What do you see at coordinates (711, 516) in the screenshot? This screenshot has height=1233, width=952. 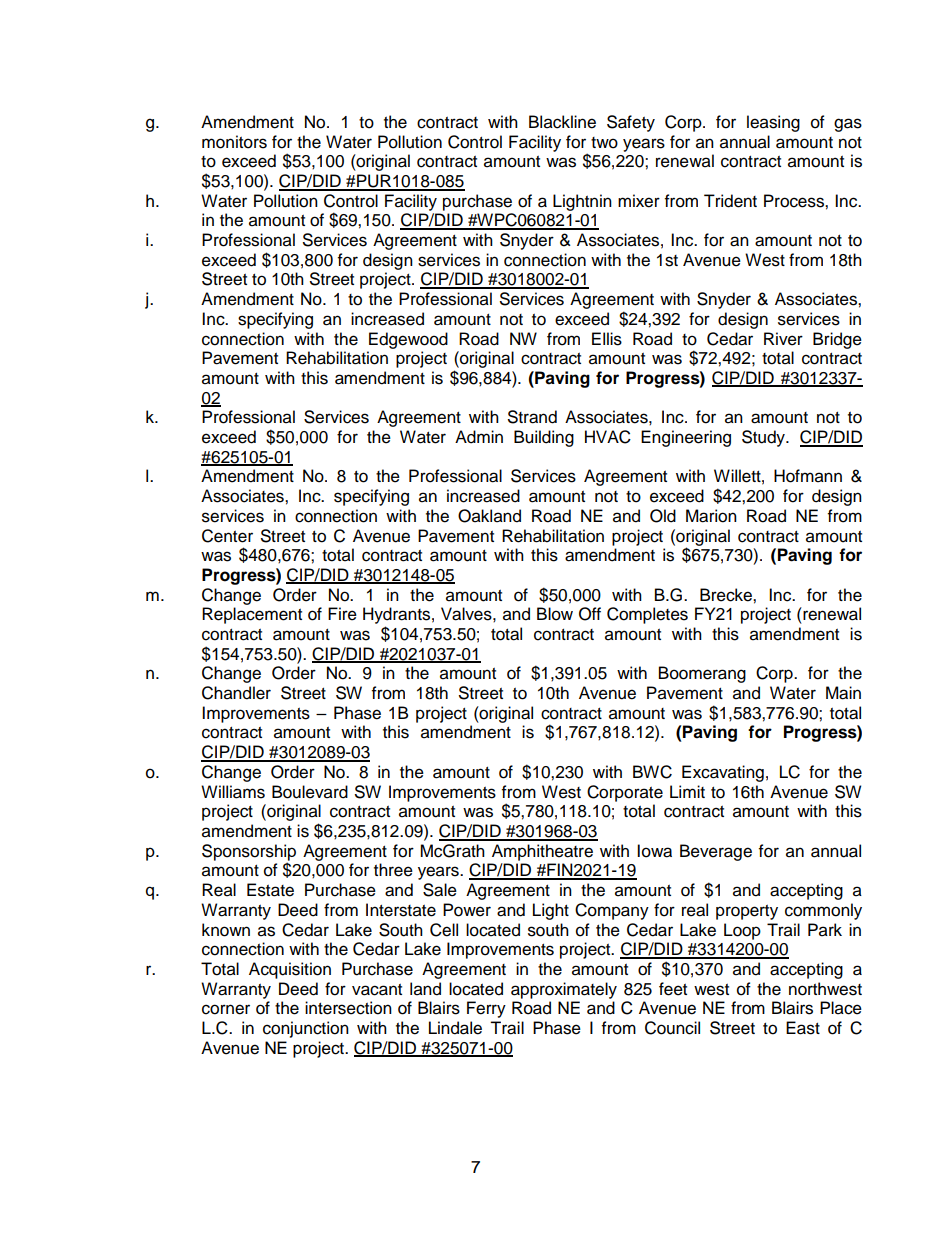 I see `Marion` at bounding box center [711, 516].
